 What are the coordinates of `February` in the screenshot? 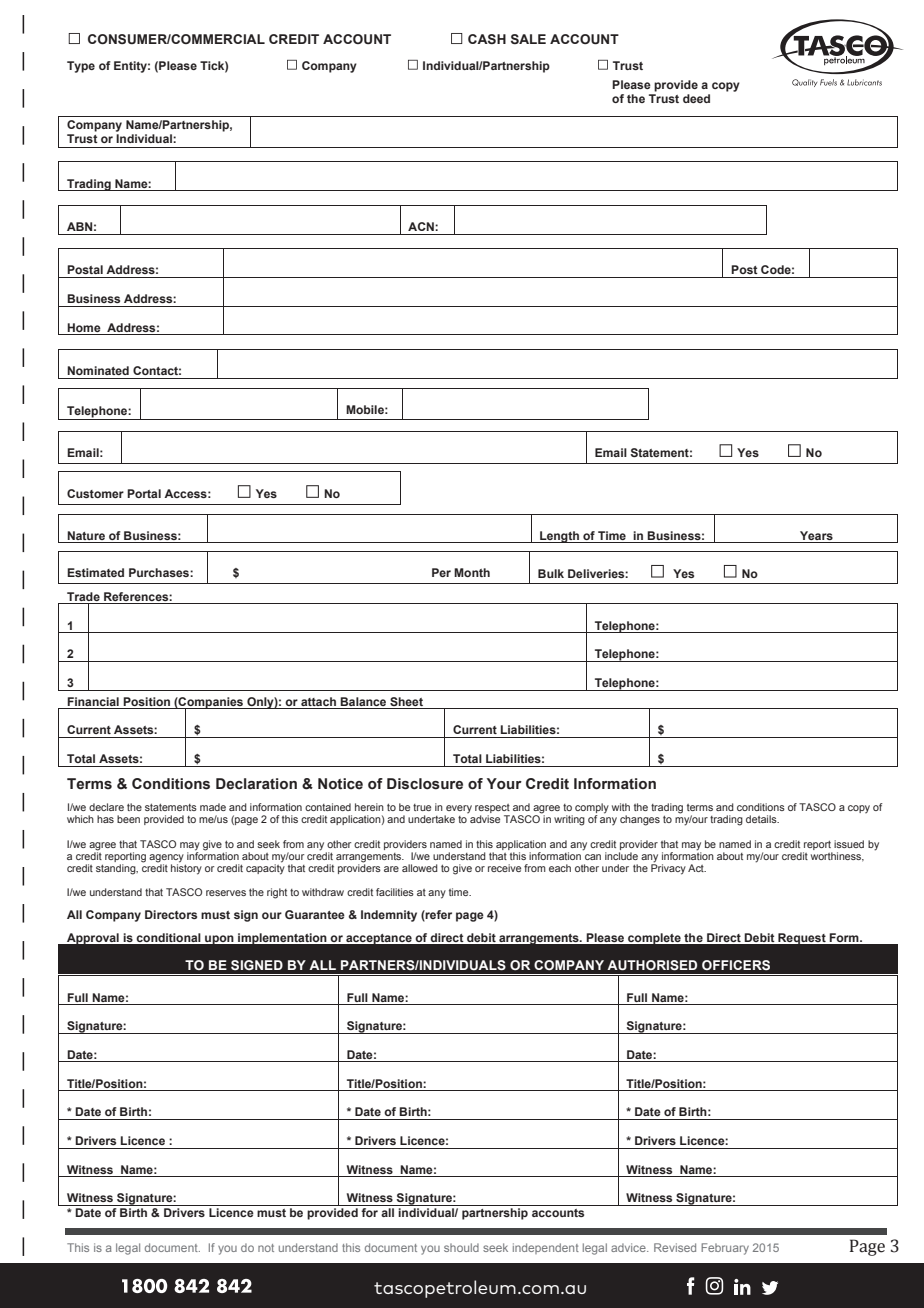 It's located at (725, 1249).
